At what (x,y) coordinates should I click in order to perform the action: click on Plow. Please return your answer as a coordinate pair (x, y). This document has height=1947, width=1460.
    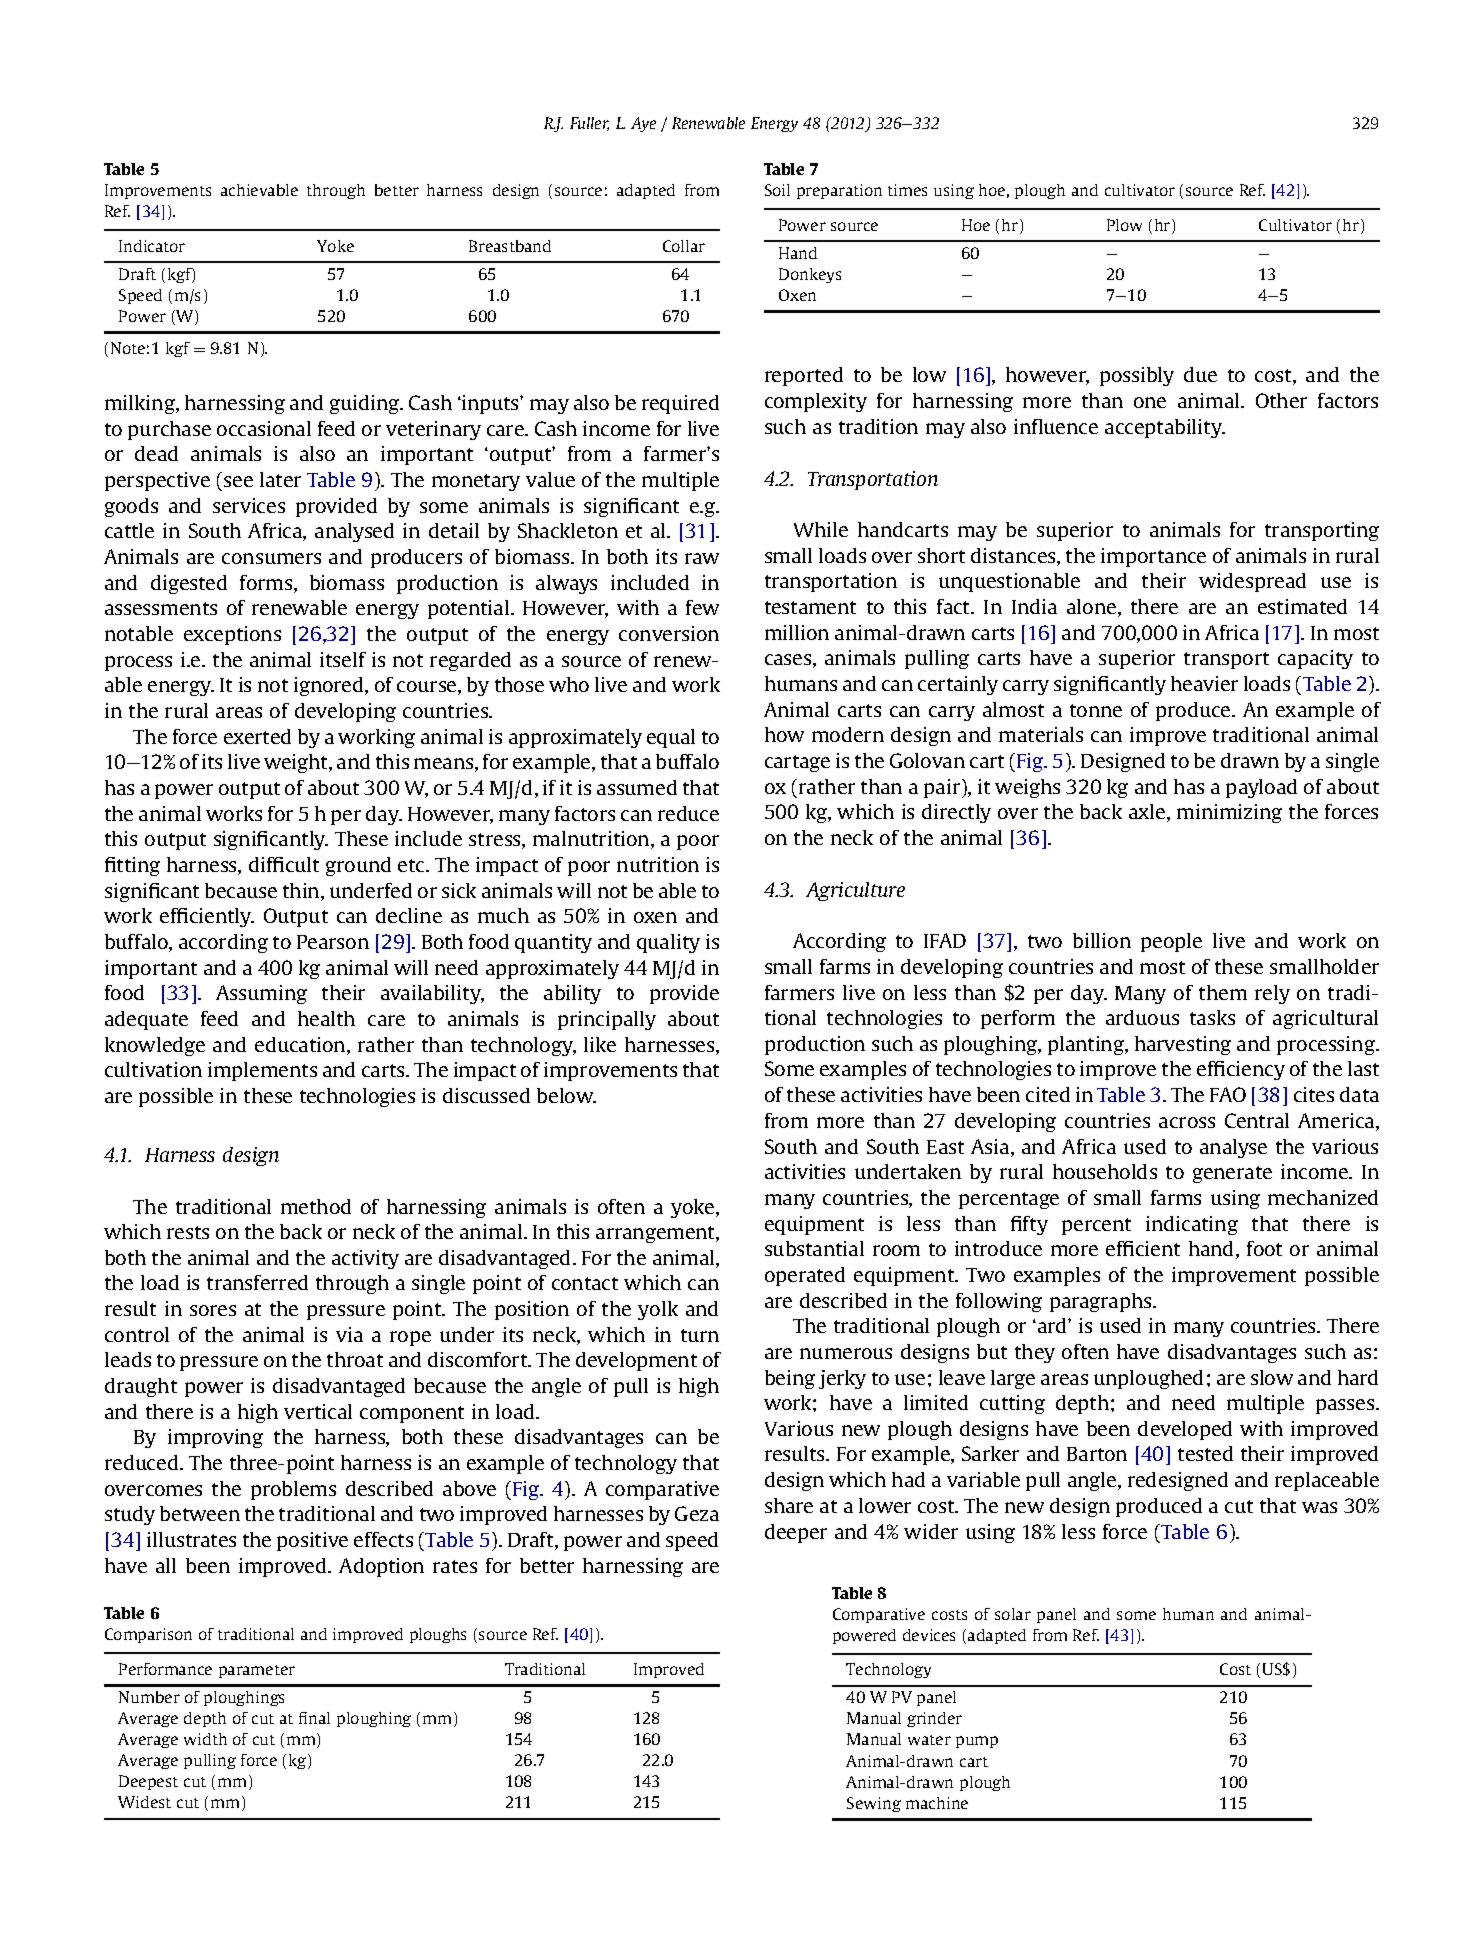
    Looking at the image, I should click on (1124, 225).
